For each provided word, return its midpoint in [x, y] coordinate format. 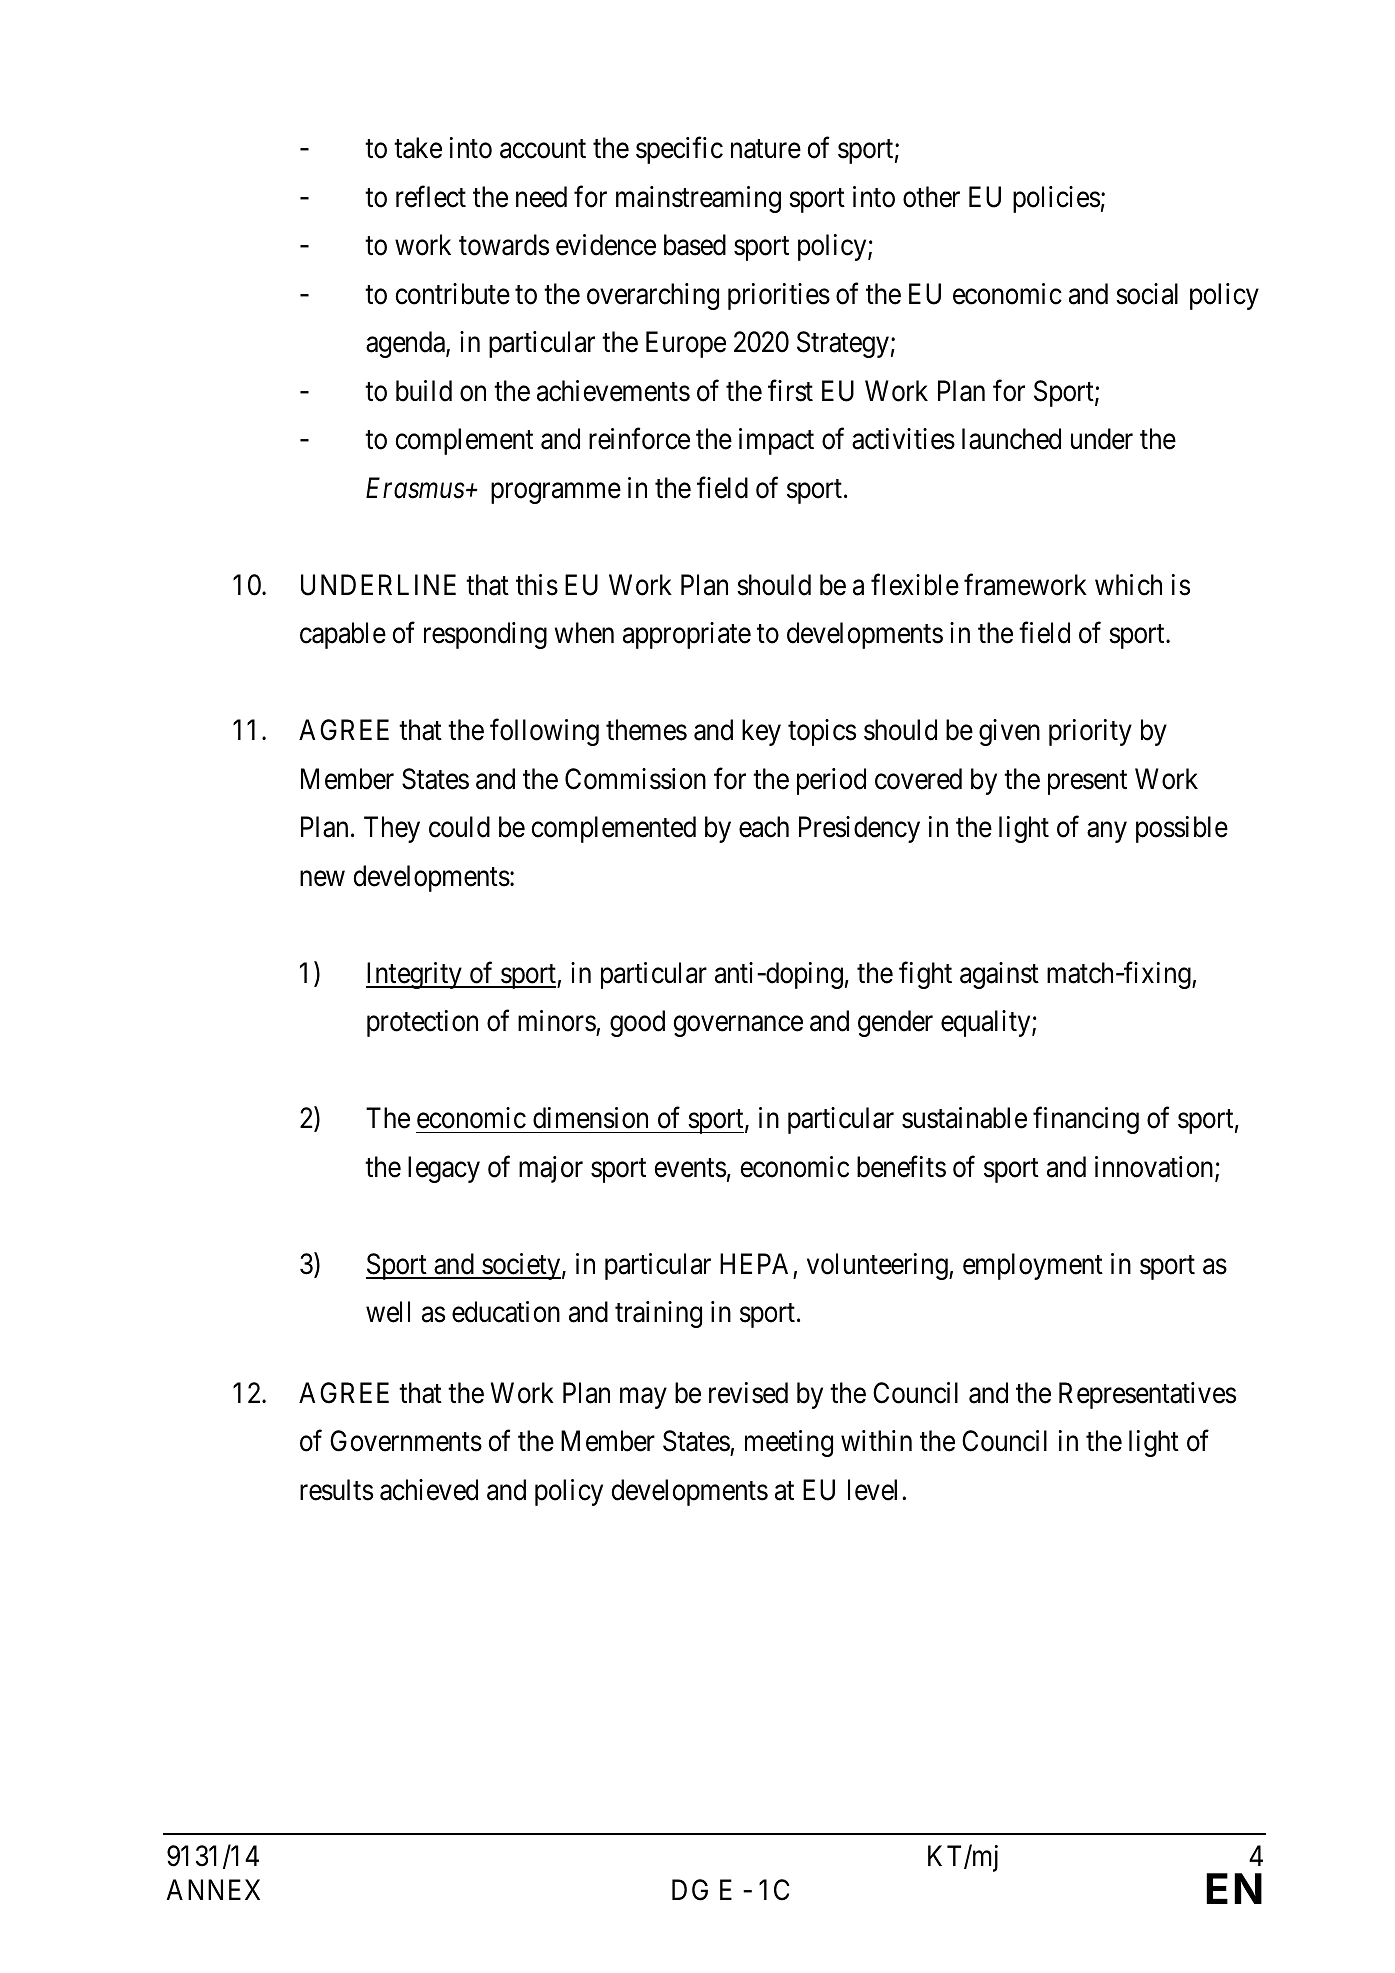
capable [343, 635]
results [336, 1490]
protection [422, 1023]
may [643, 1398]
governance [738, 1026]
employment [1033, 1266]
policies [1056, 199]
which [1128, 585]
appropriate [687, 635]
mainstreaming [698, 199]
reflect [431, 196]
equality [987, 1023]
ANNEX [213, 1889]
